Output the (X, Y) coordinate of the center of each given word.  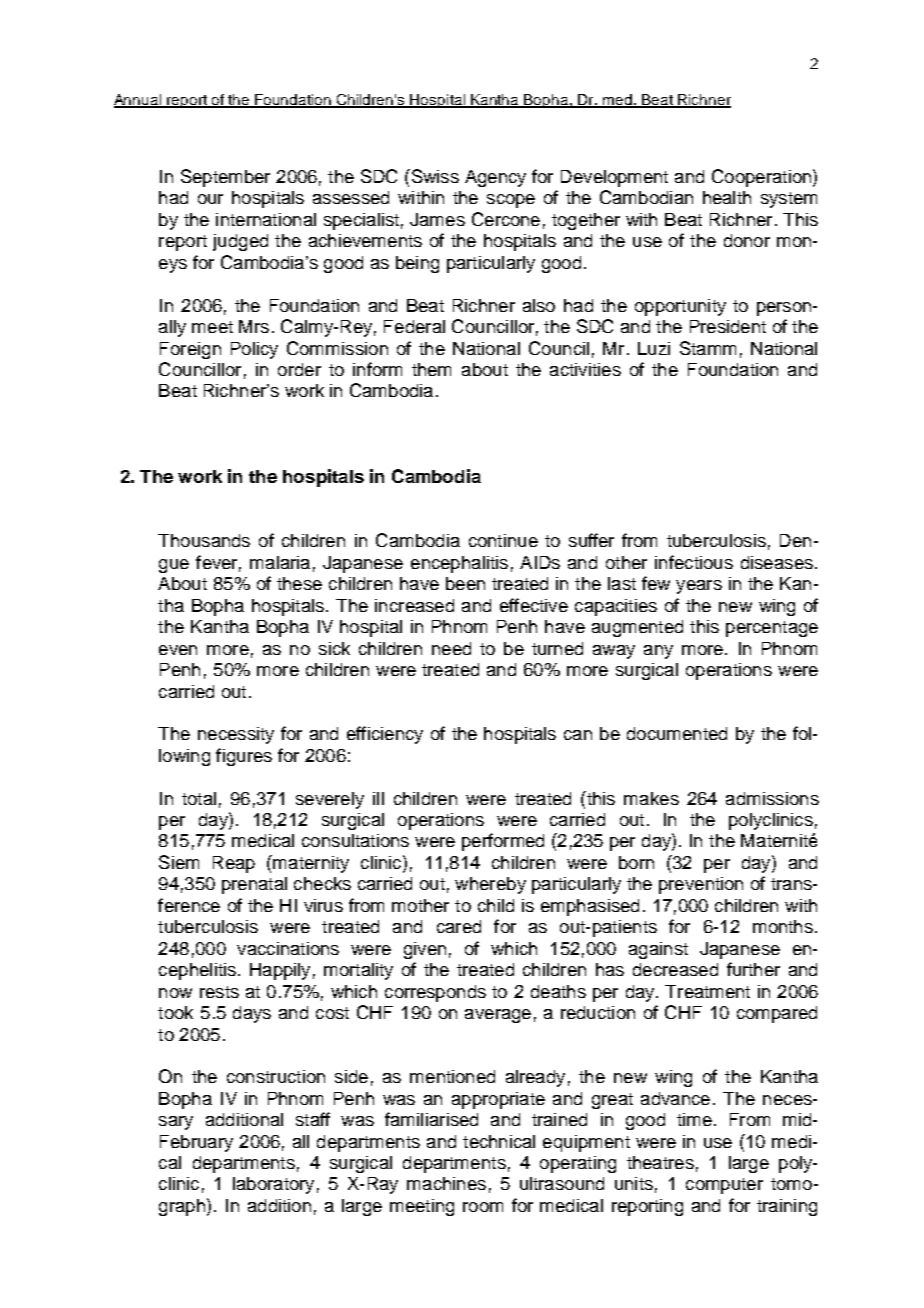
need (451, 648)
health (727, 197)
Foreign (190, 350)
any (658, 652)
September (225, 178)
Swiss (434, 176)
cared (459, 926)
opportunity (680, 307)
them (431, 369)
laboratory (273, 1185)
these (299, 583)
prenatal (254, 885)
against (658, 950)
